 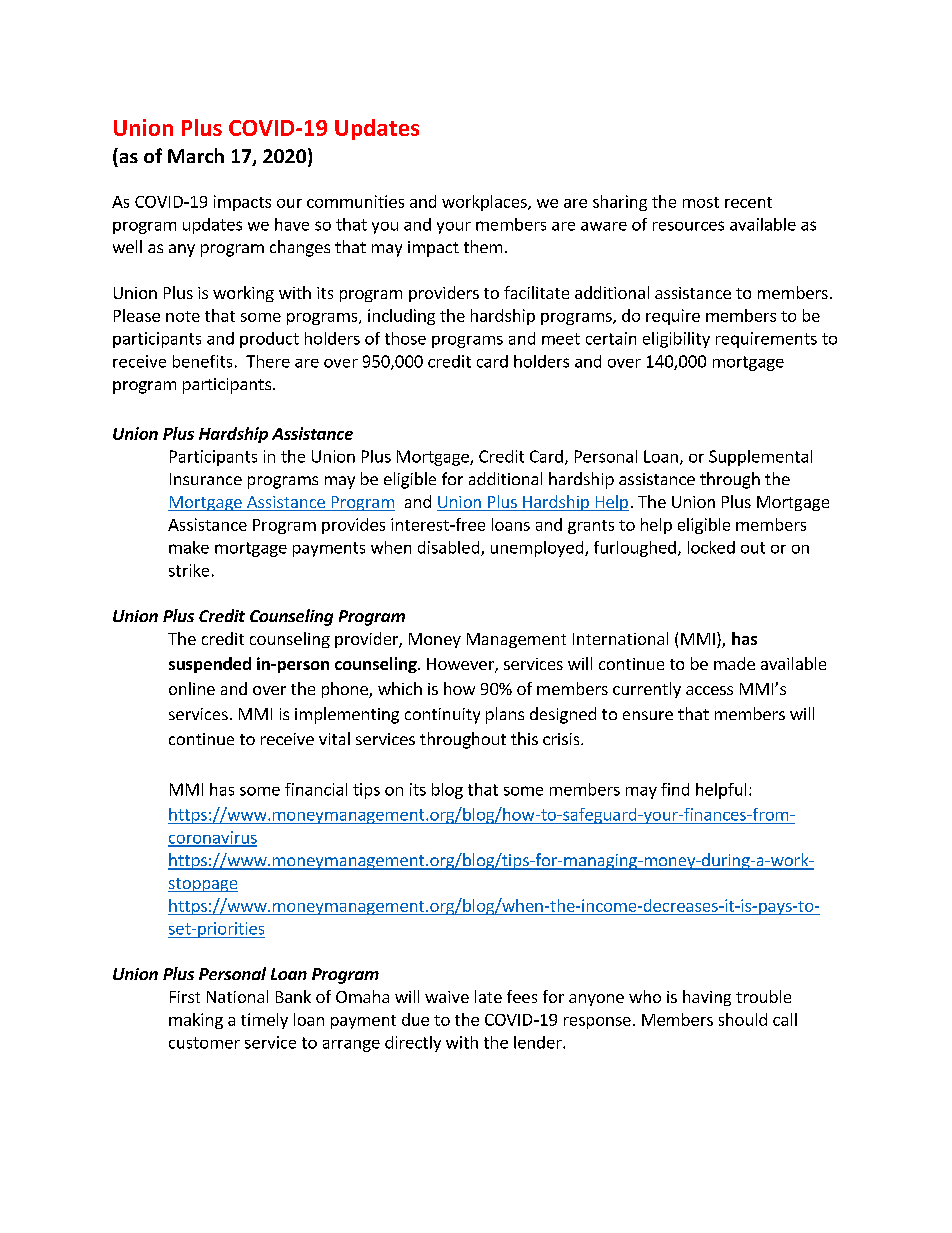 I want to click on most, so click(x=701, y=202).
